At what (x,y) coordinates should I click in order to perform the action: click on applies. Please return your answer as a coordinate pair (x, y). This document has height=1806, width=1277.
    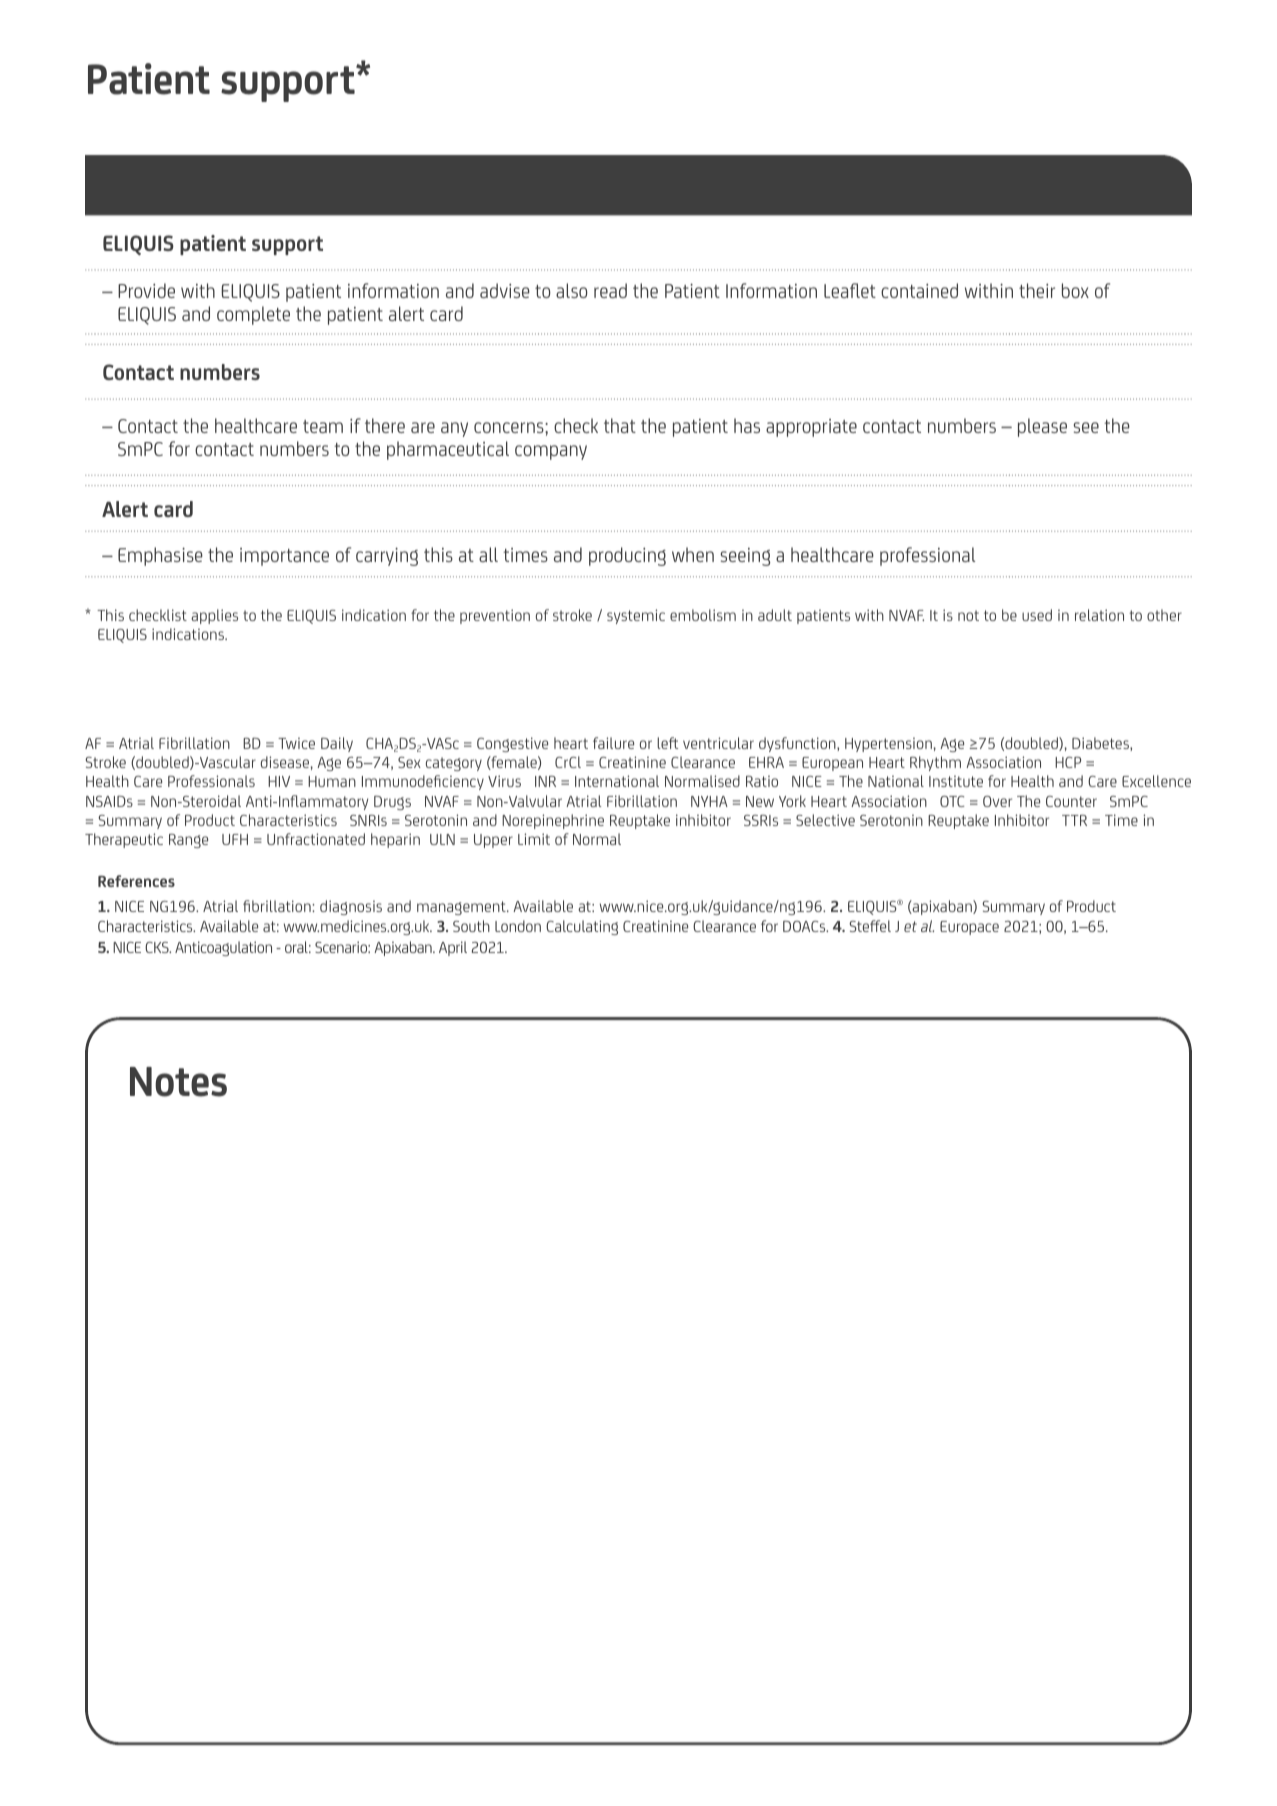
    Looking at the image, I should click on (214, 616).
